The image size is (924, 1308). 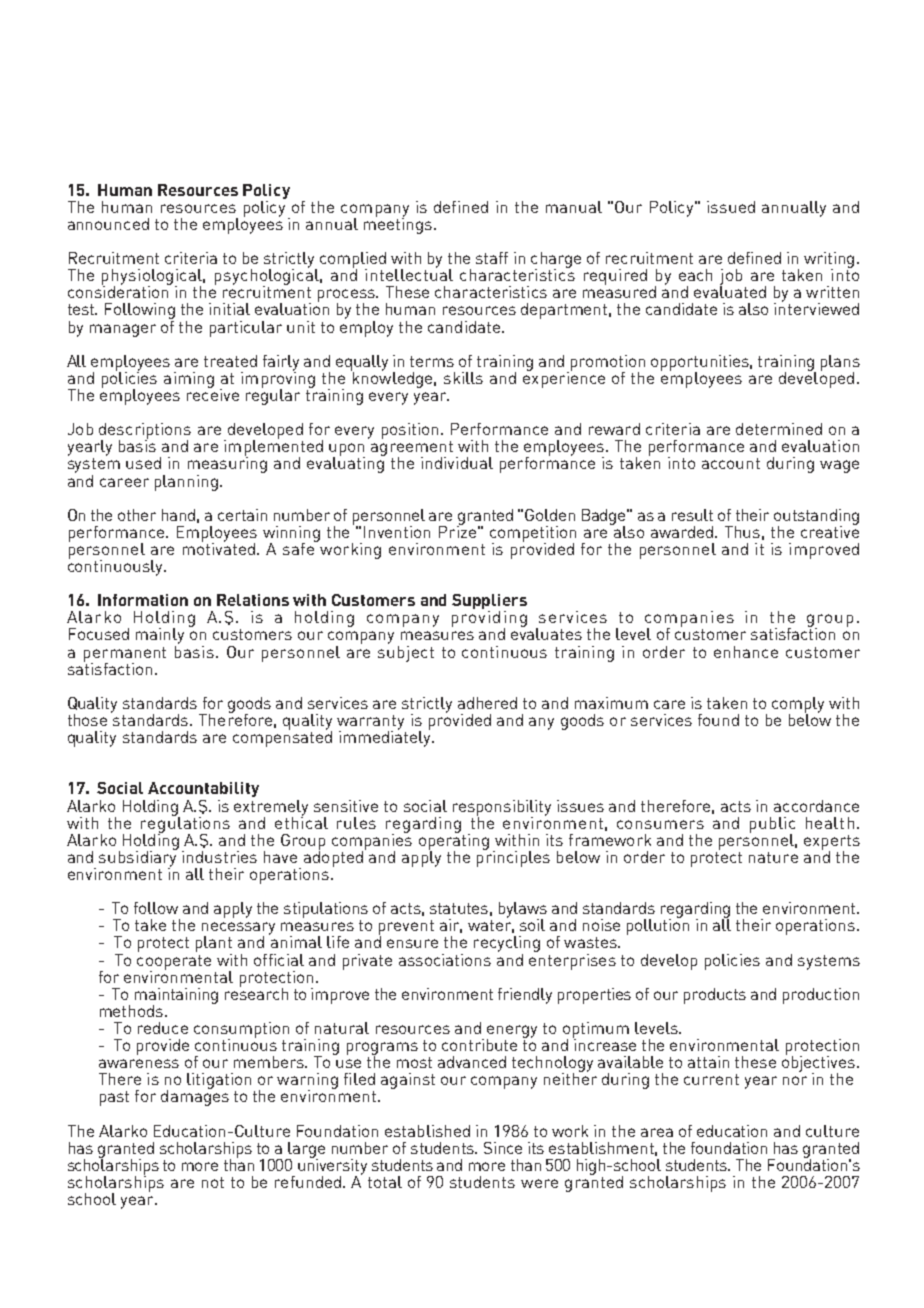 I want to click on not, so click(x=213, y=1182).
